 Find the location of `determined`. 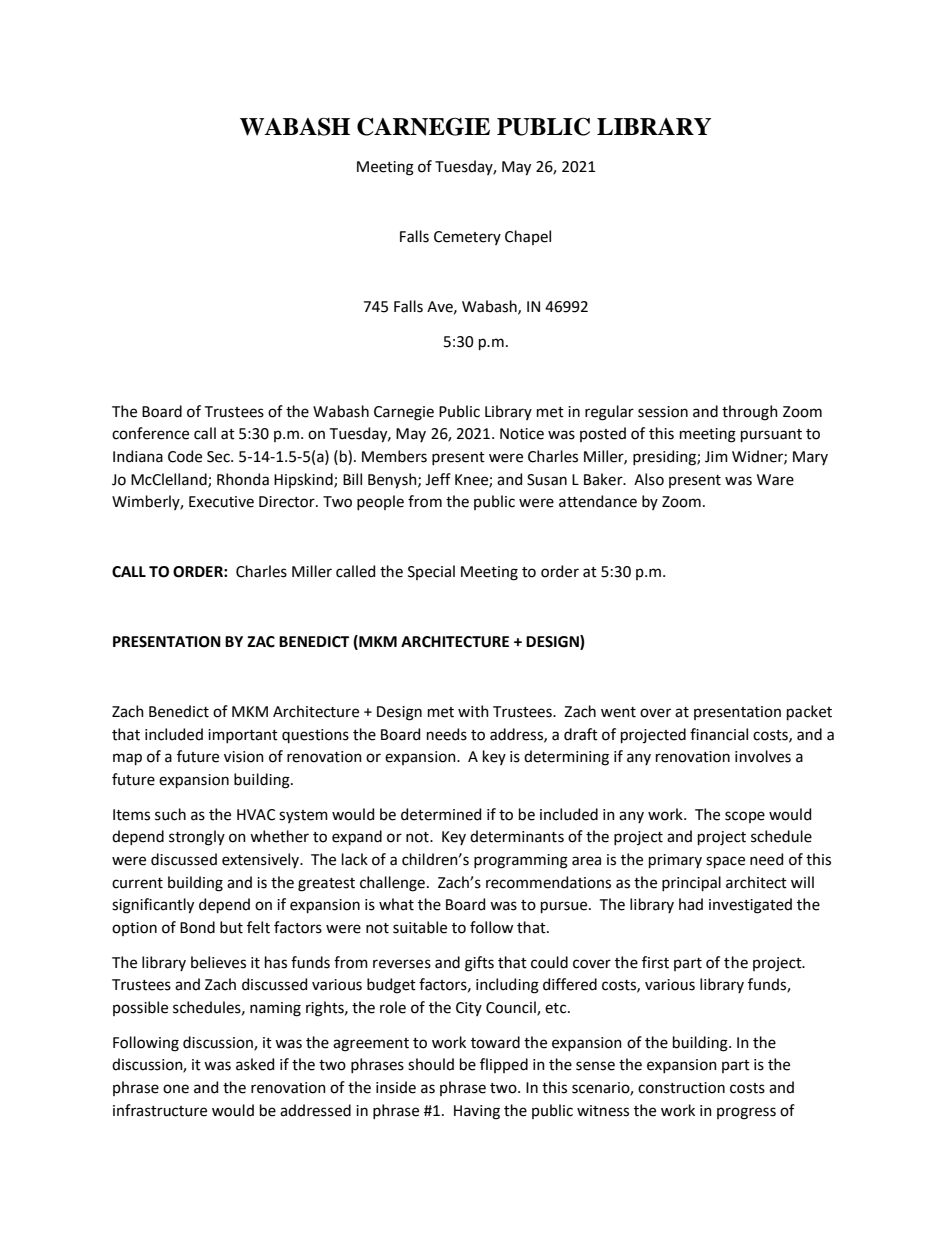

determined is located at coordinates (441, 814).
